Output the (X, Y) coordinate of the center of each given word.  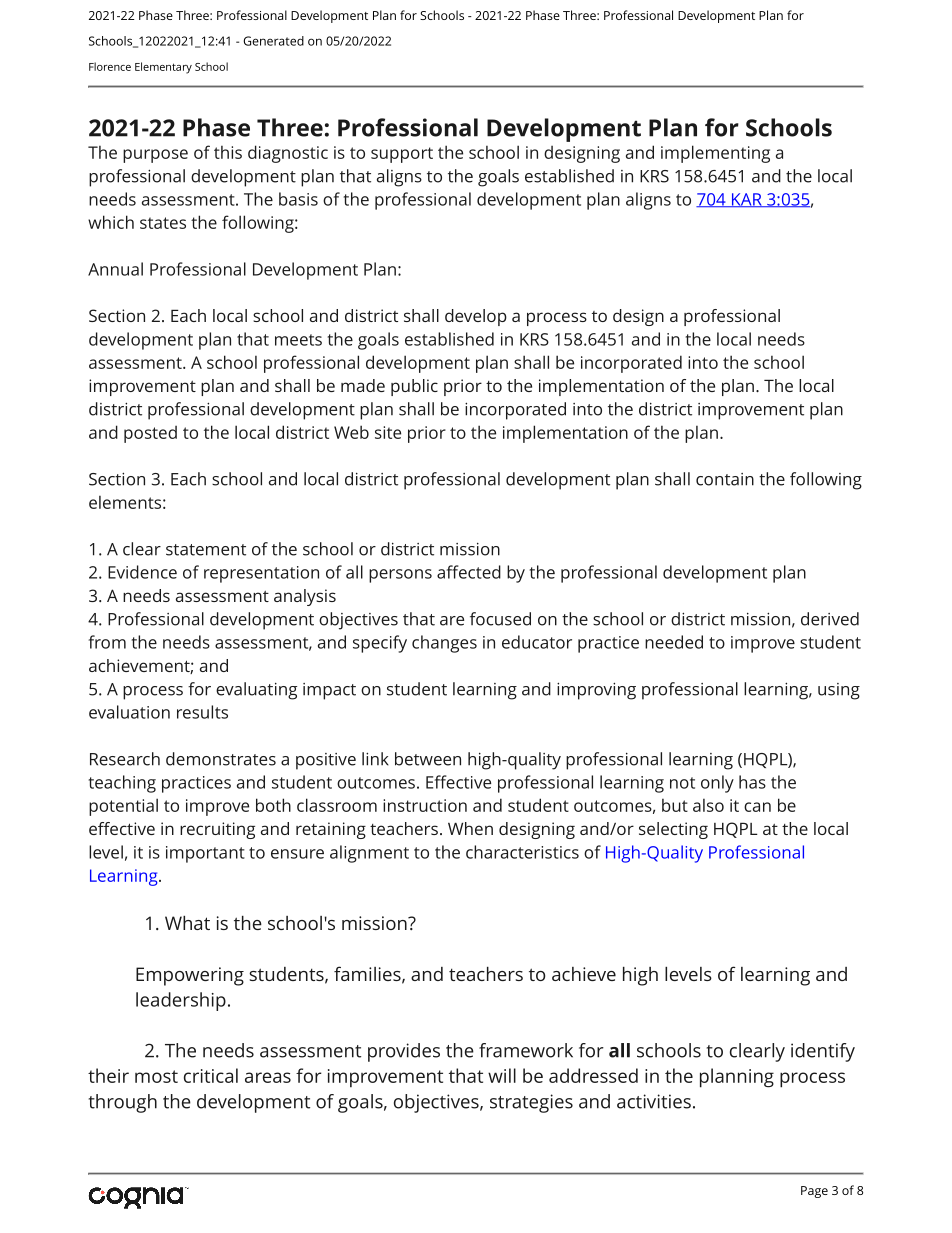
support (402, 155)
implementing (715, 154)
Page (814, 1192)
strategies (531, 1103)
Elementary (163, 68)
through (123, 1103)
